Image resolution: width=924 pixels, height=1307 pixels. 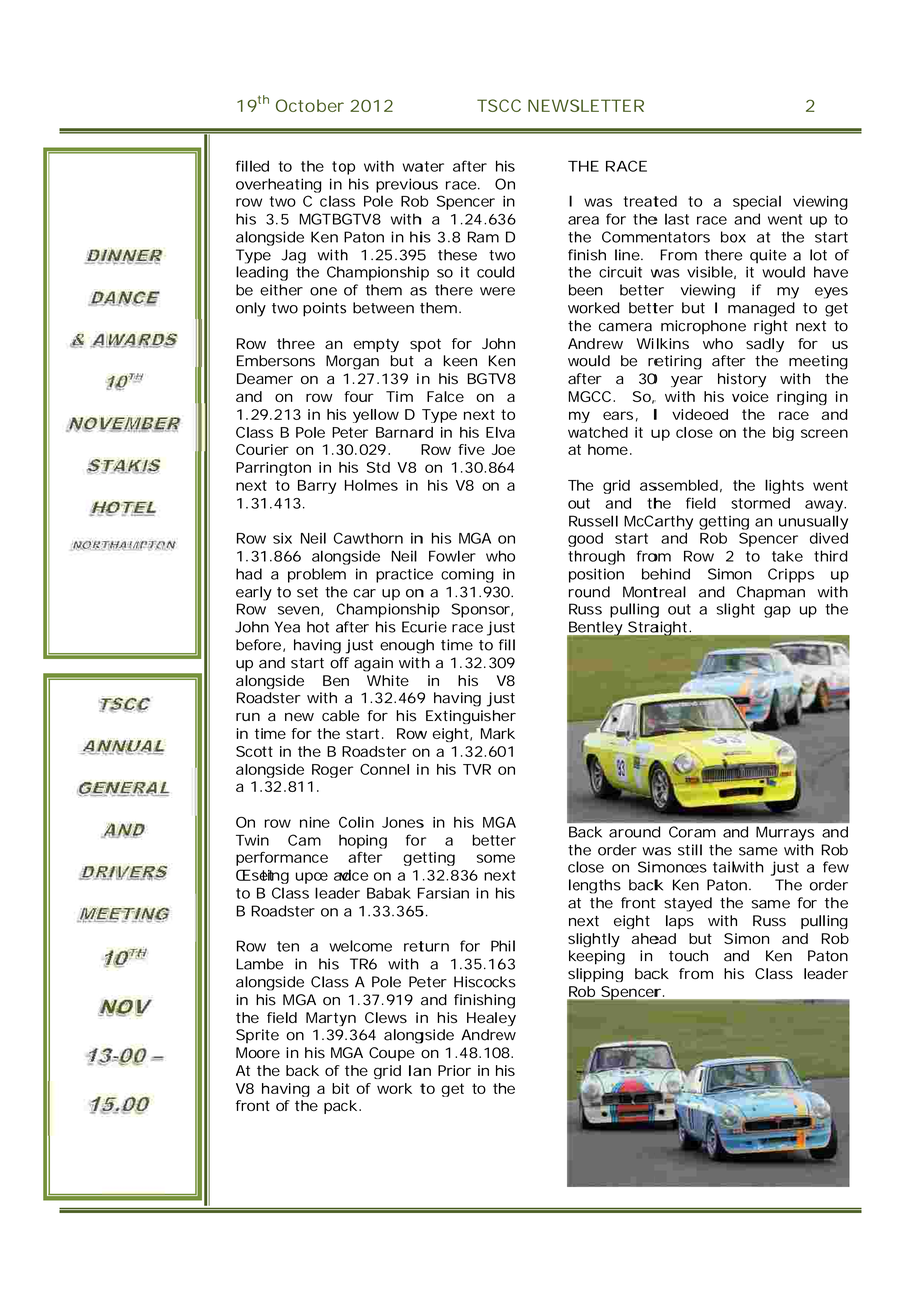 I want to click on October, so click(x=310, y=105).
